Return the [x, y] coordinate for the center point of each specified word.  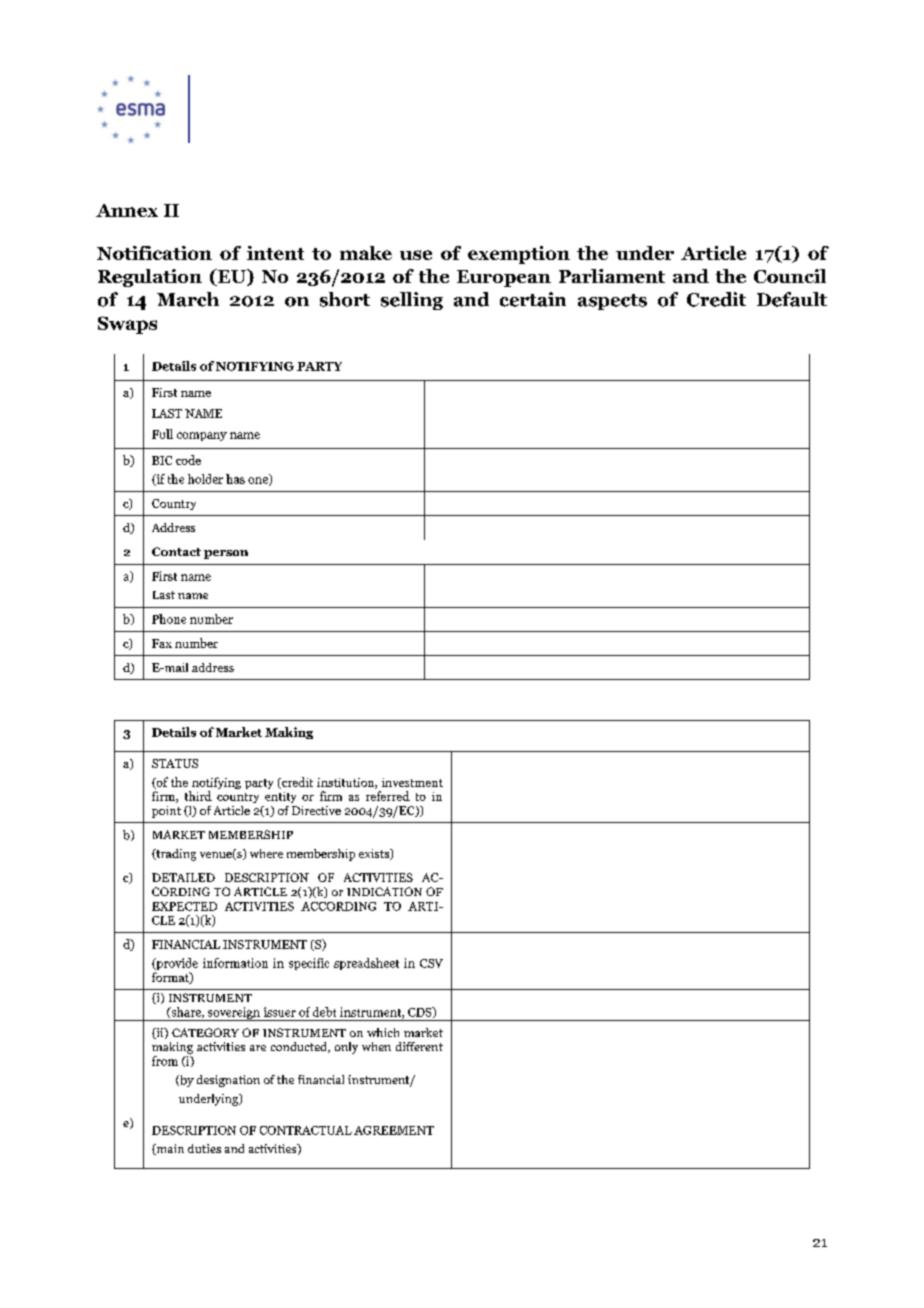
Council [790, 276]
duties [204, 1148]
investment [412, 782]
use [416, 255]
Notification [154, 253]
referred [388, 796]
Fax [162, 643]
